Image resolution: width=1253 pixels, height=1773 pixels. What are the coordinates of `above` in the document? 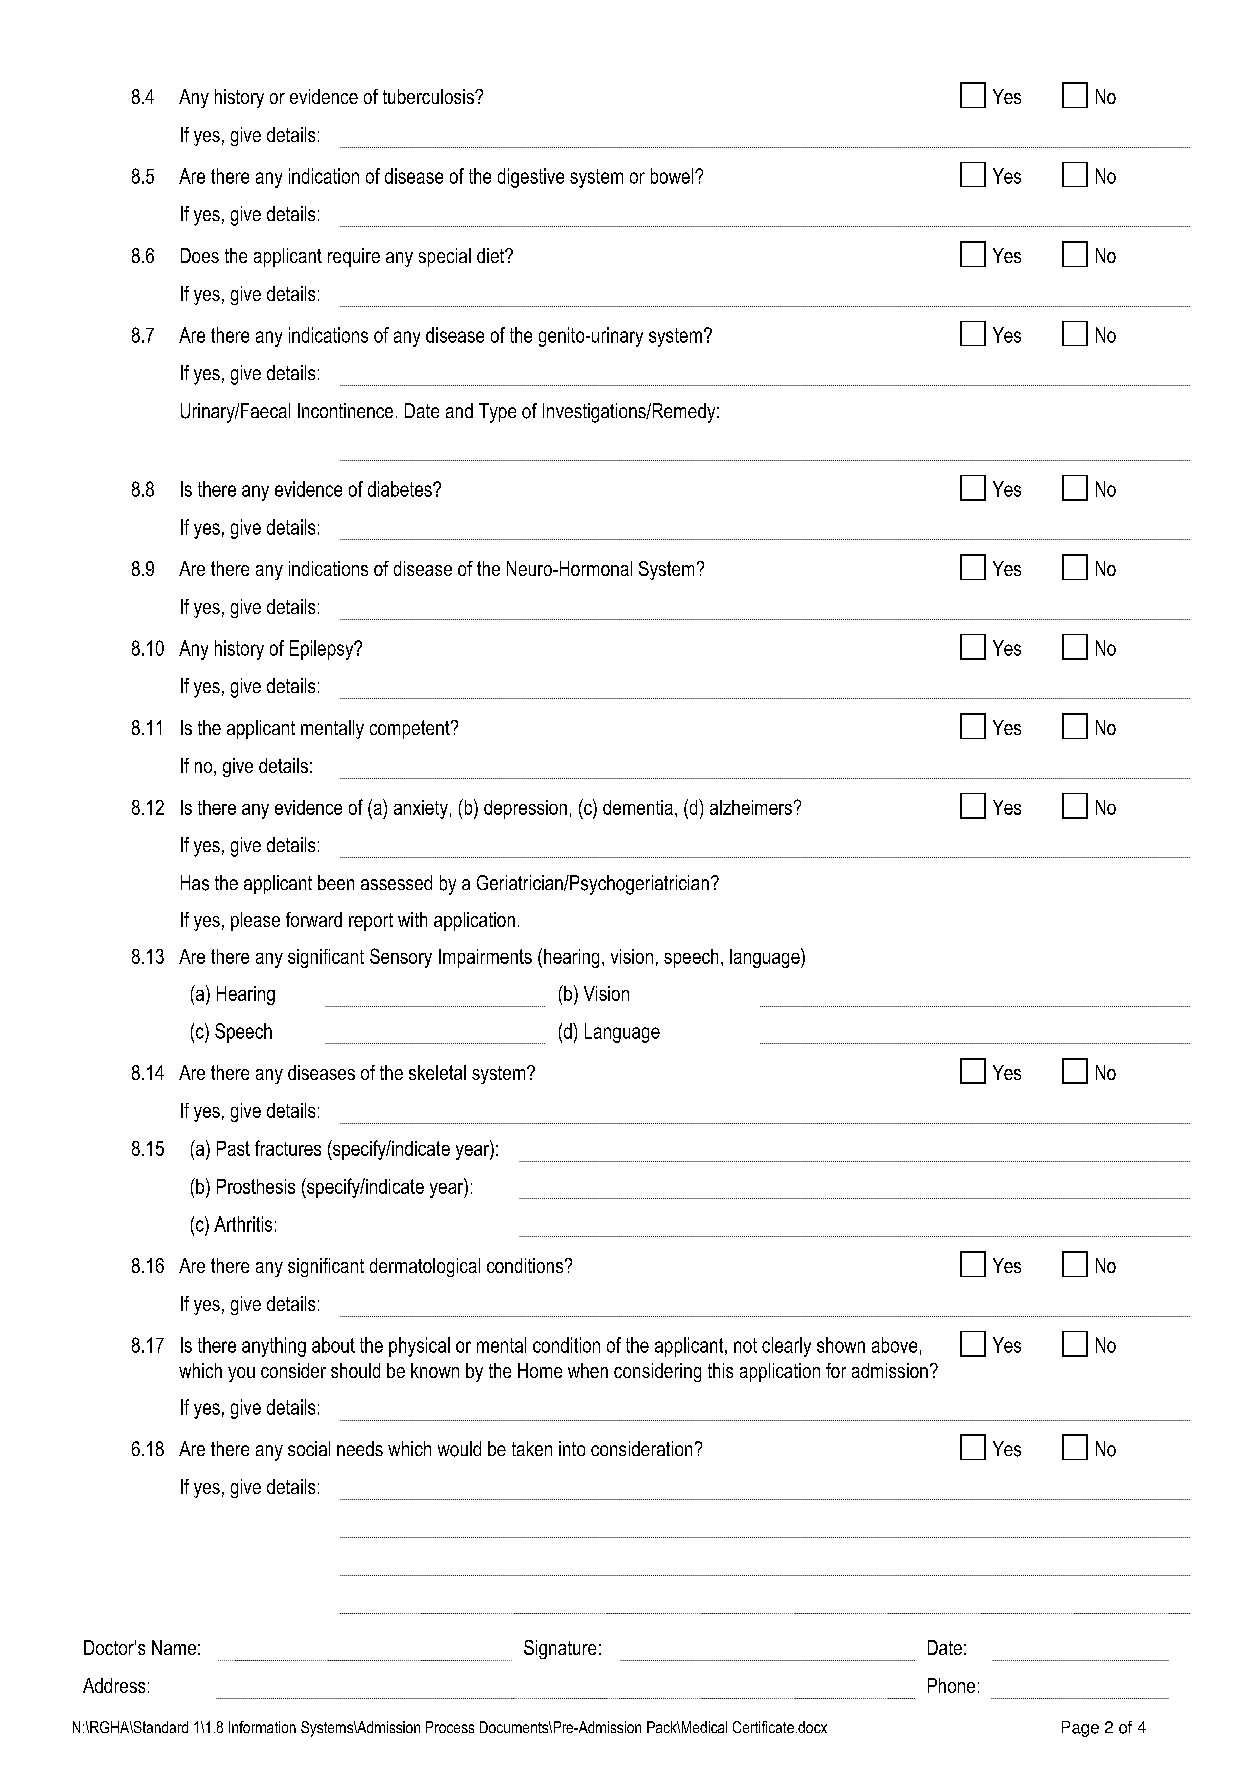 It's located at (894, 1345).
